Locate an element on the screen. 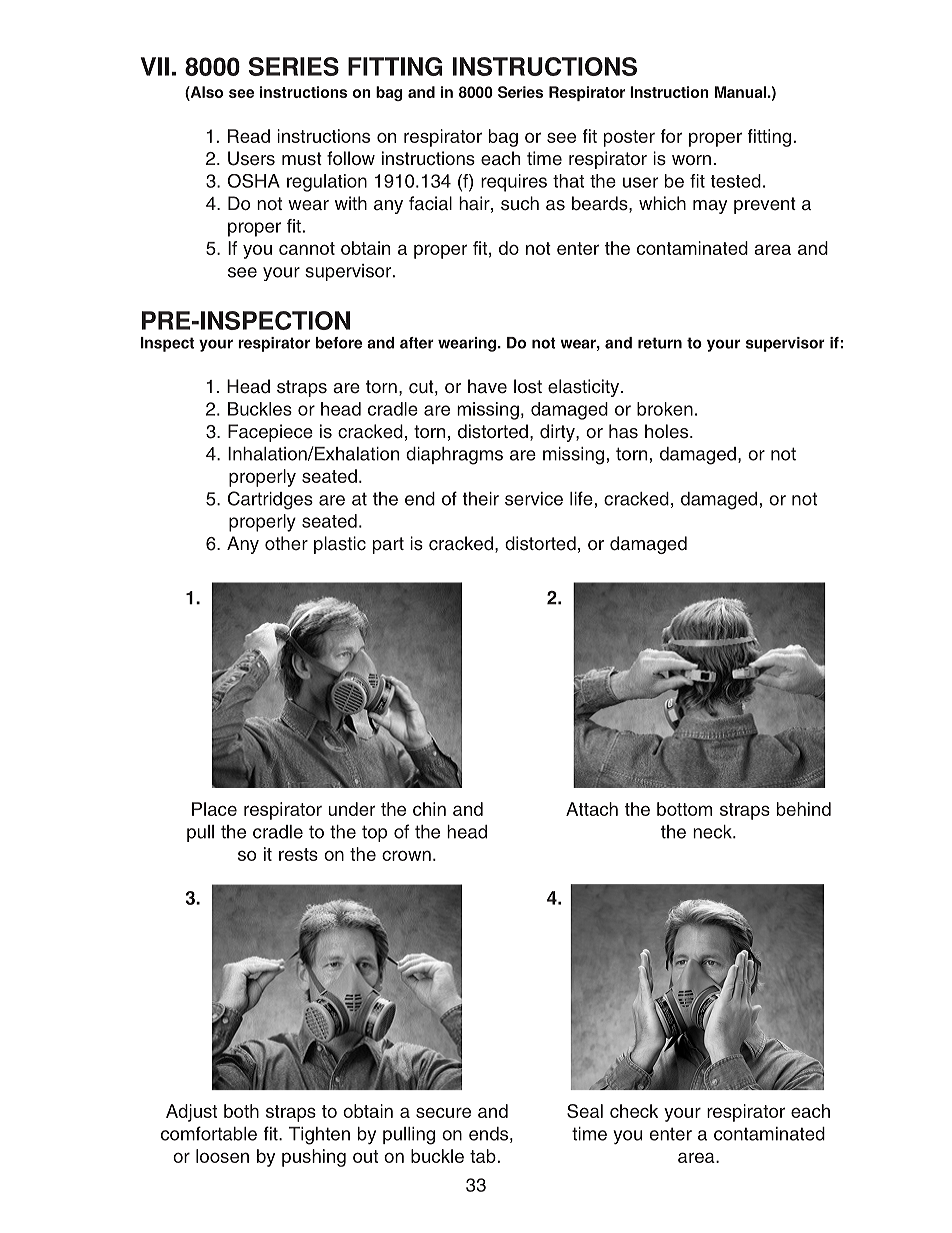  neck is located at coordinates (713, 832).
